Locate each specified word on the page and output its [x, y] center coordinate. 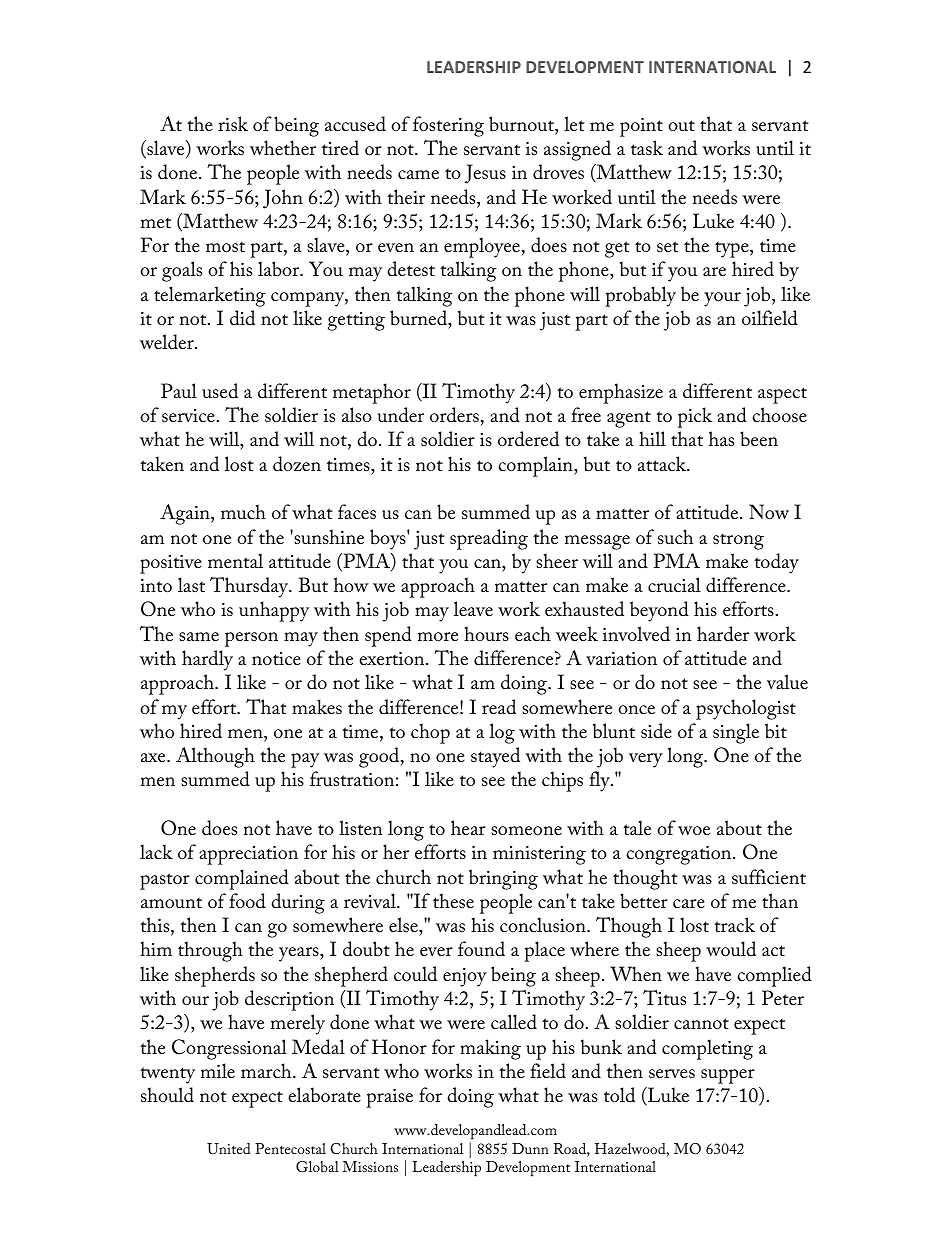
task [647, 148]
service [188, 416]
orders [455, 415]
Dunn [530, 1148]
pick [695, 417]
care [689, 904]
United [229, 1149]
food [247, 901]
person [251, 639]
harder [723, 634]
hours [486, 634]
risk [233, 123]
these [453, 900]
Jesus [485, 174]
